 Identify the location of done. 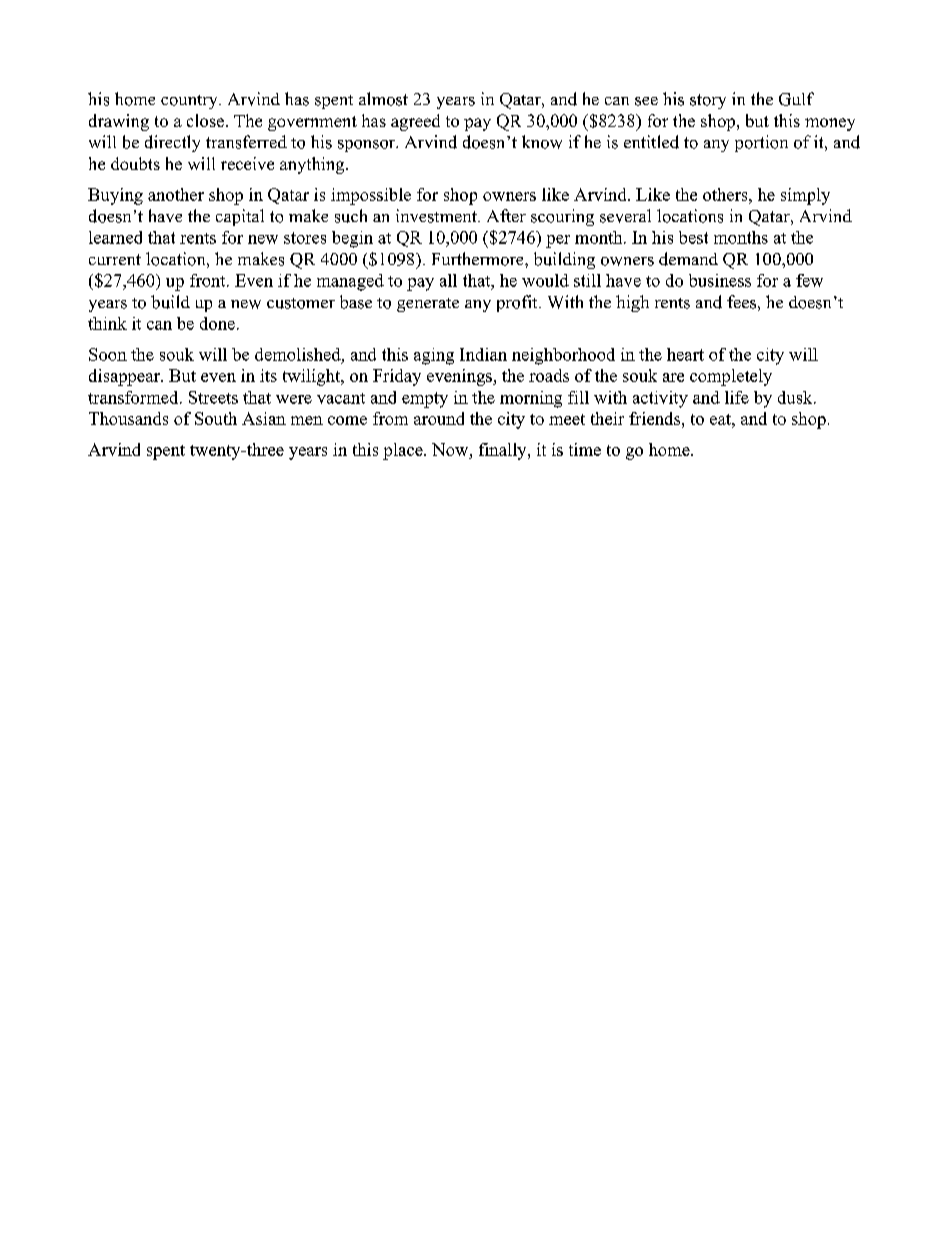
(217, 323).
